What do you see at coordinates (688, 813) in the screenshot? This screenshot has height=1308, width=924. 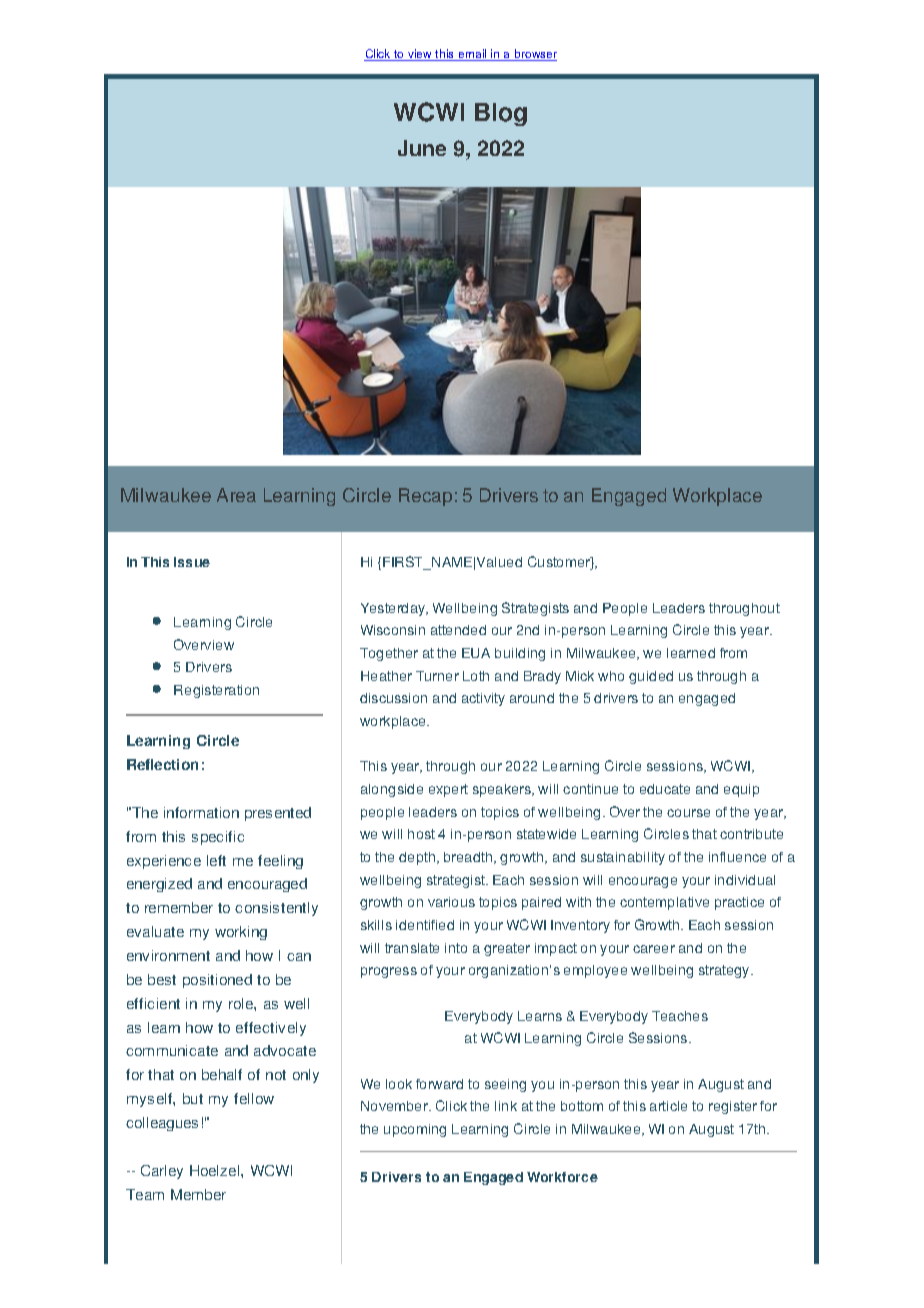 I see `course` at bounding box center [688, 813].
